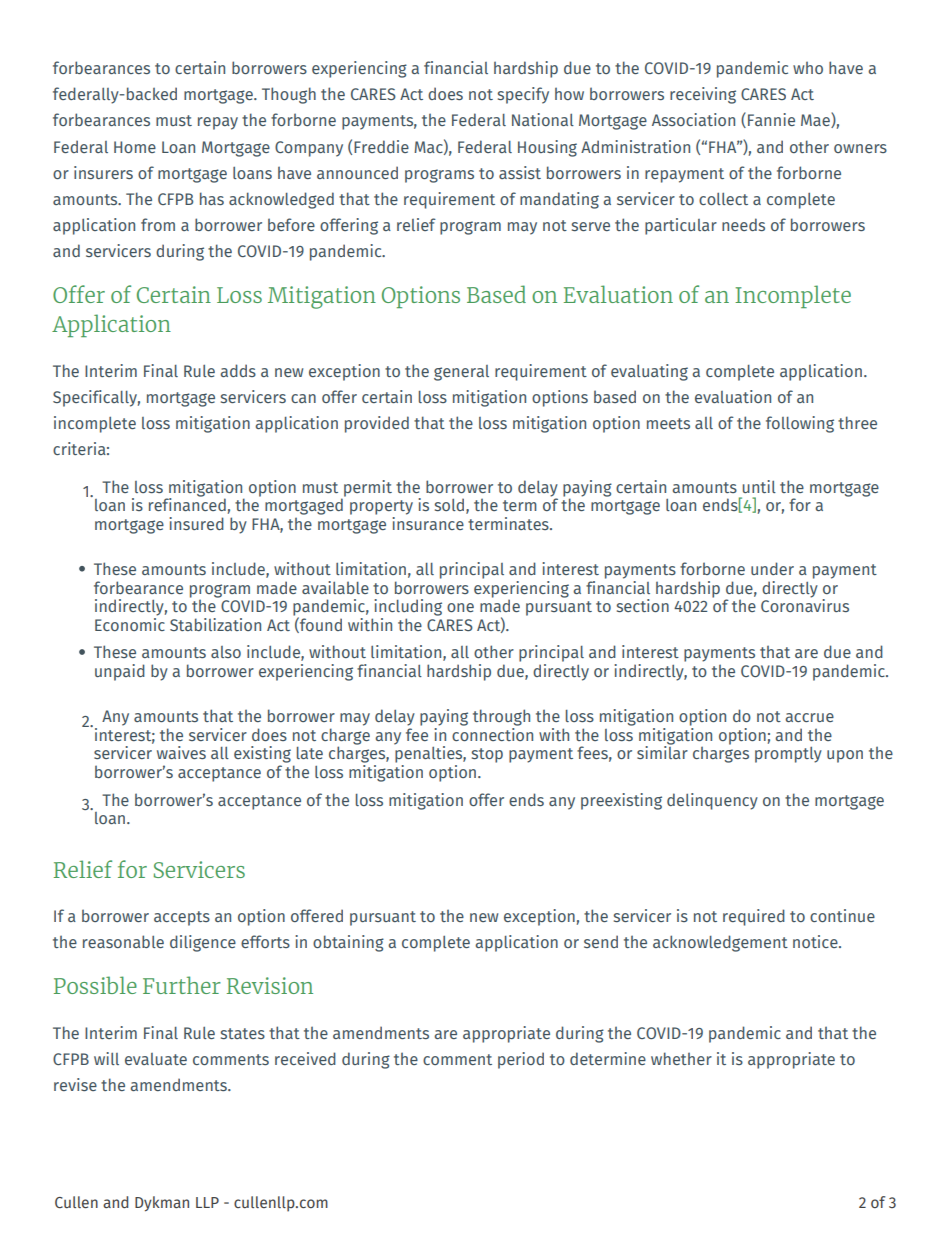  I want to click on Home, so click(135, 147).
